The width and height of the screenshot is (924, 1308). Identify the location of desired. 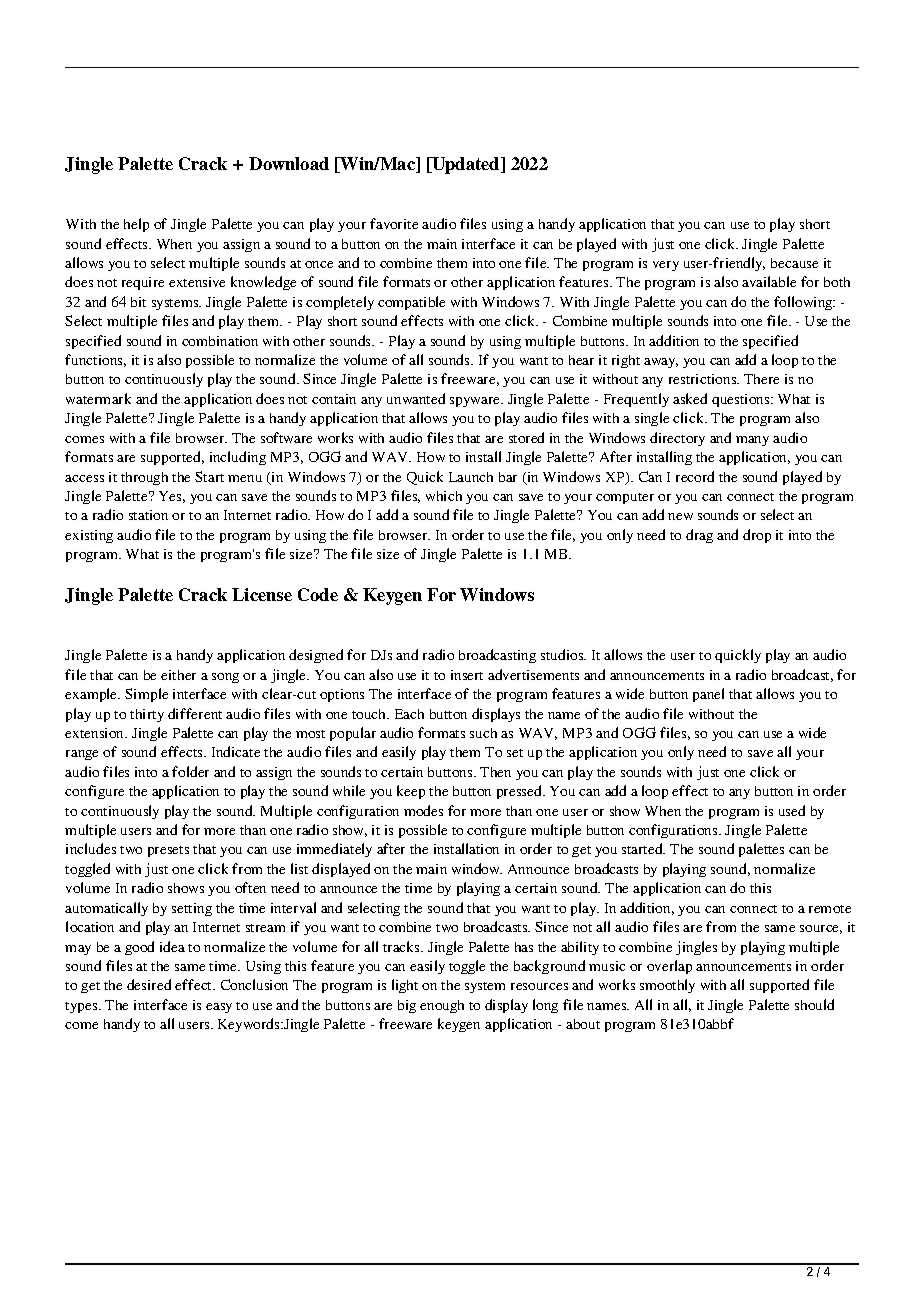
(149, 984).
